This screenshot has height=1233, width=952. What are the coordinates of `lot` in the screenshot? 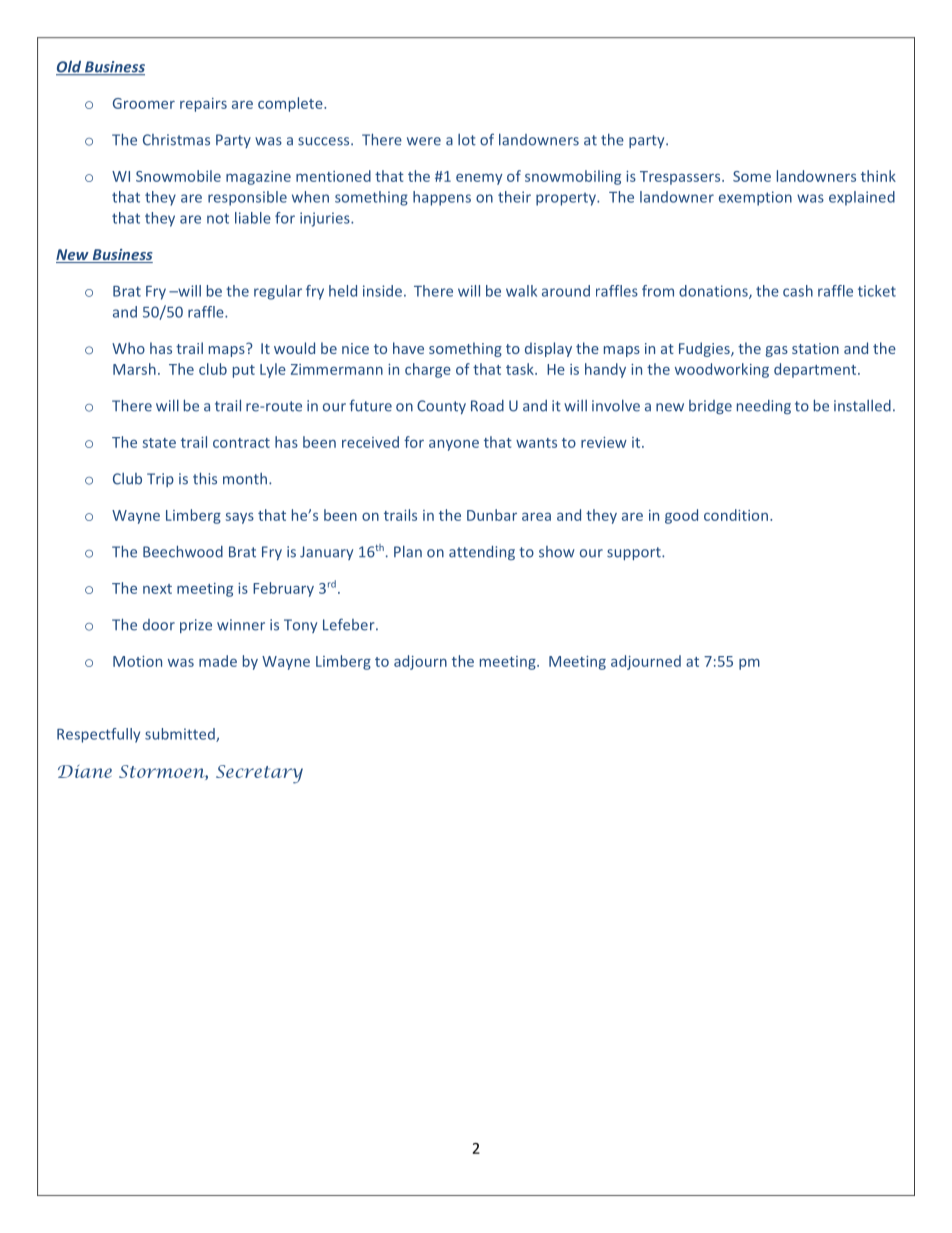 It's located at (467, 140).
